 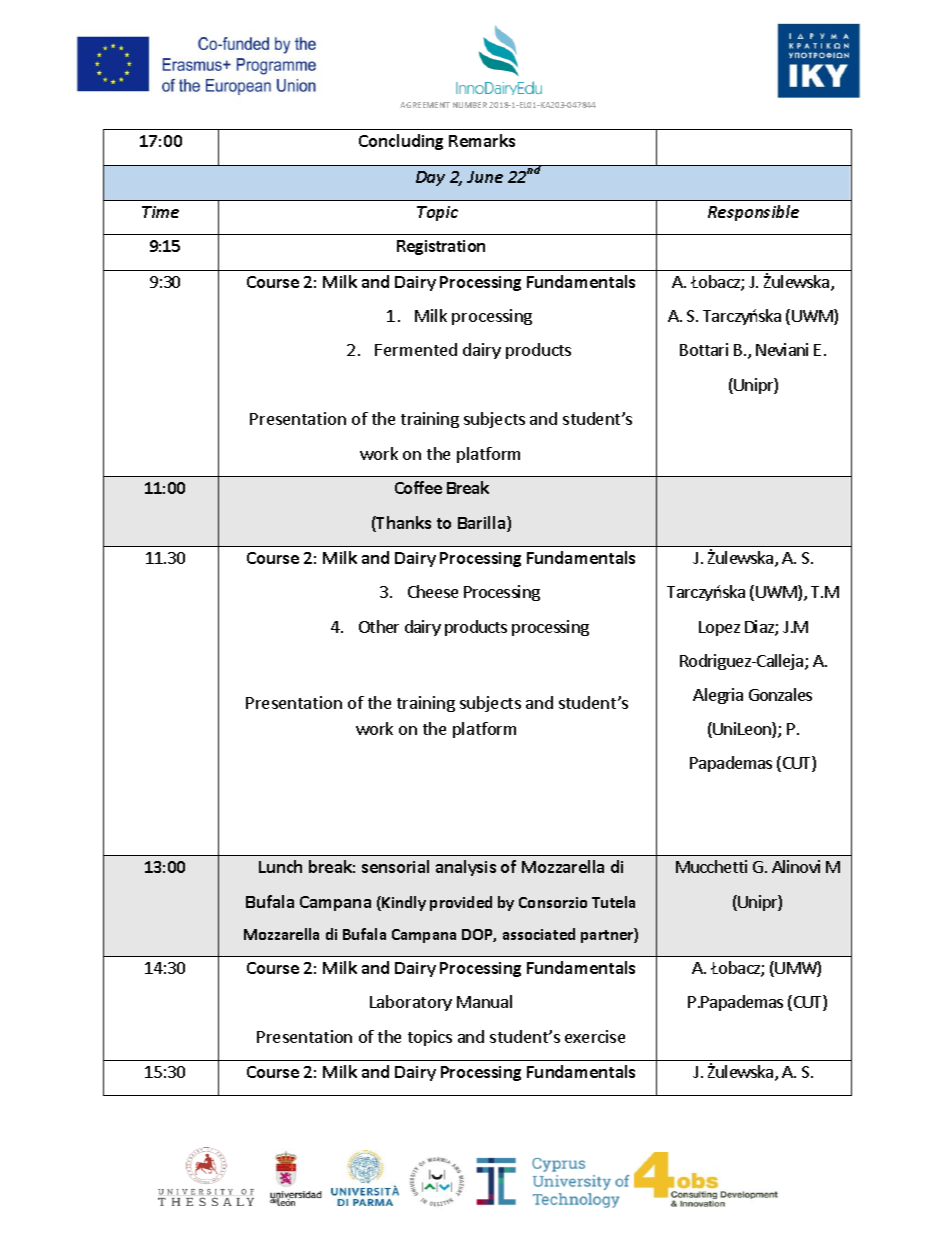 I want to click on Remarks, so click(x=482, y=140).
